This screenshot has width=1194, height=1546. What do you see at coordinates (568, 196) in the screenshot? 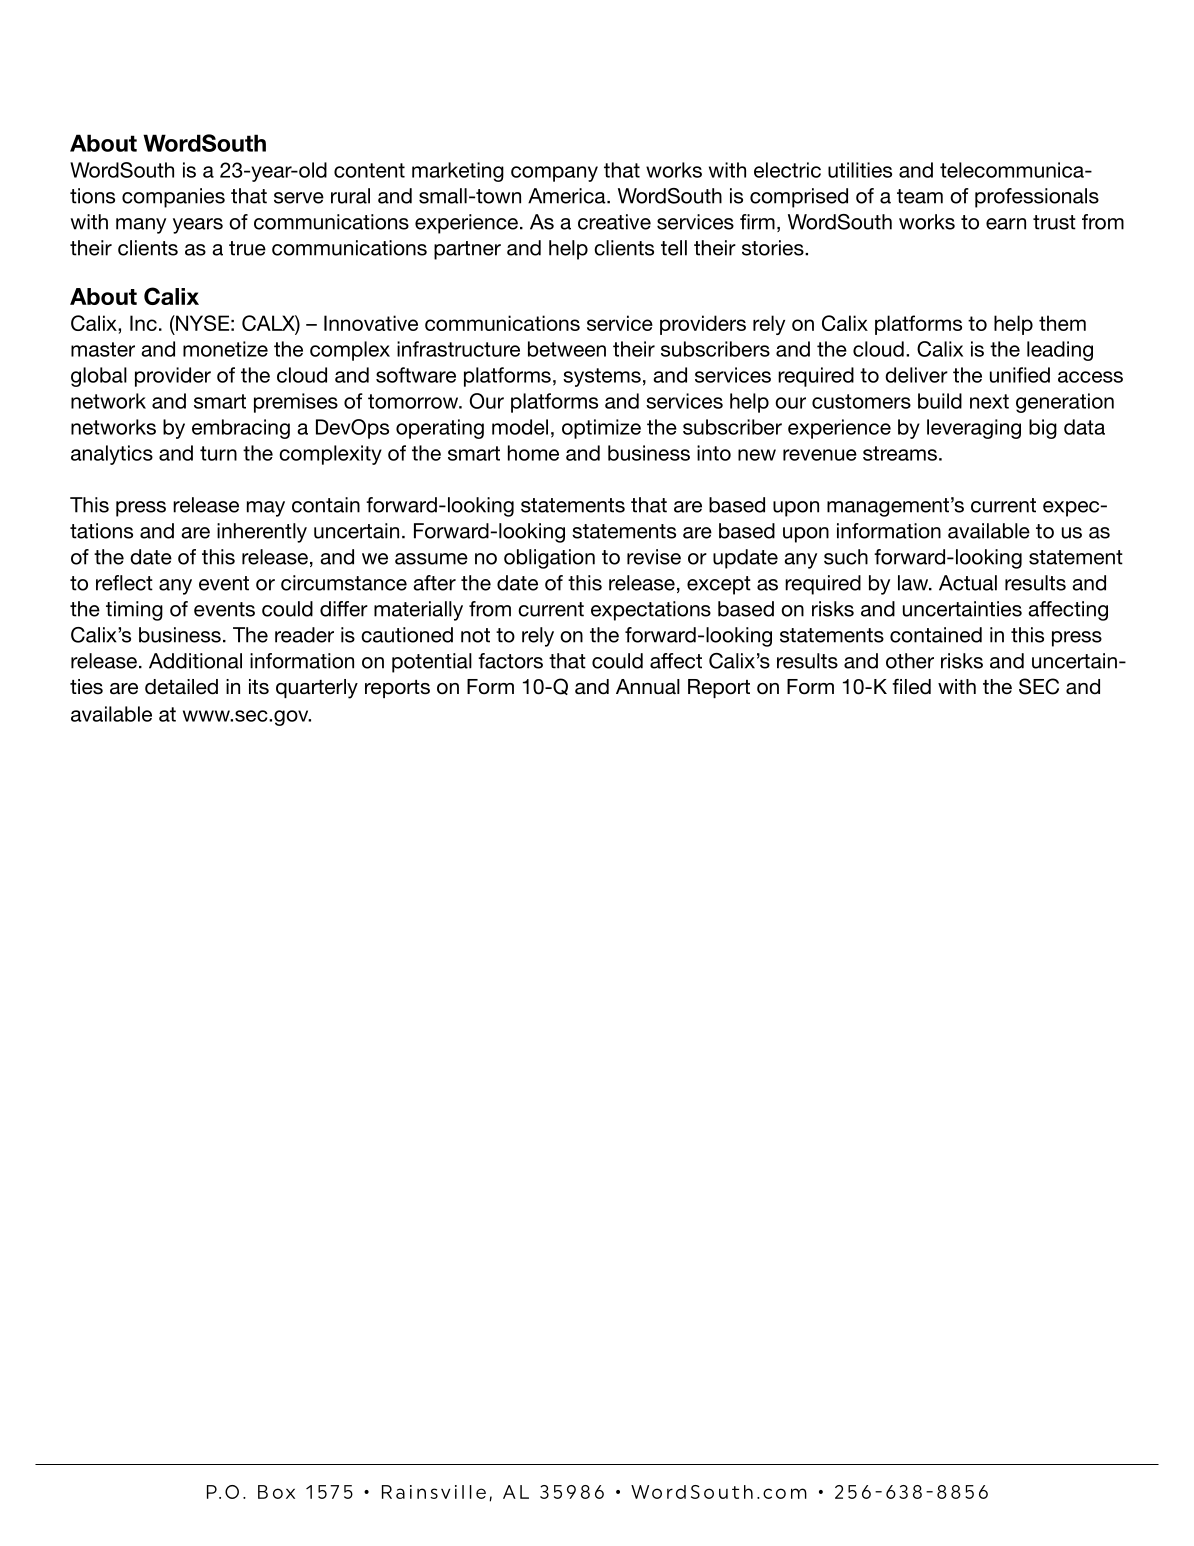
I see `America` at bounding box center [568, 196].
